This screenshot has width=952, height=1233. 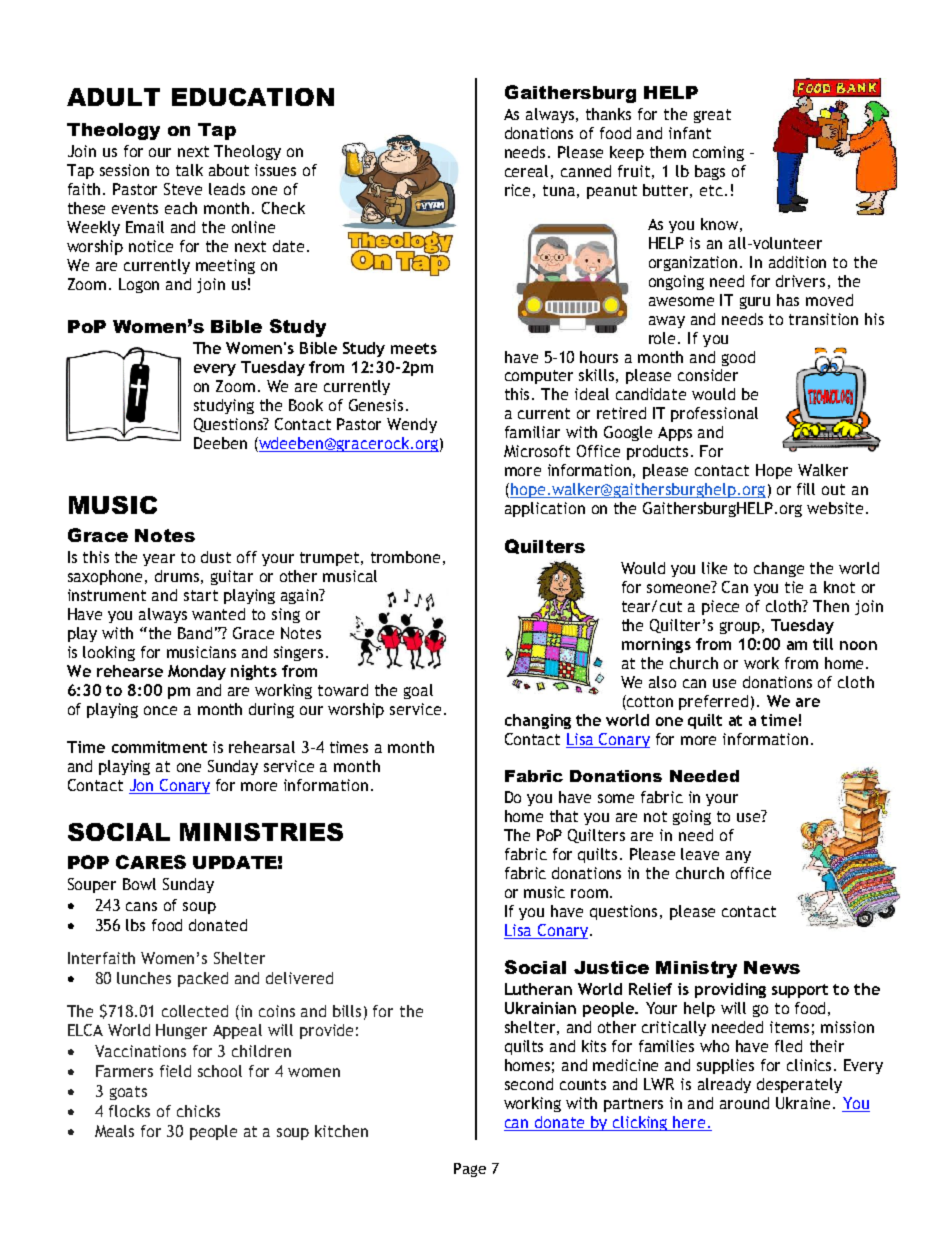 What do you see at coordinates (189, 170) in the screenshot?
I see `talk` at bounding box center [189, 170].
